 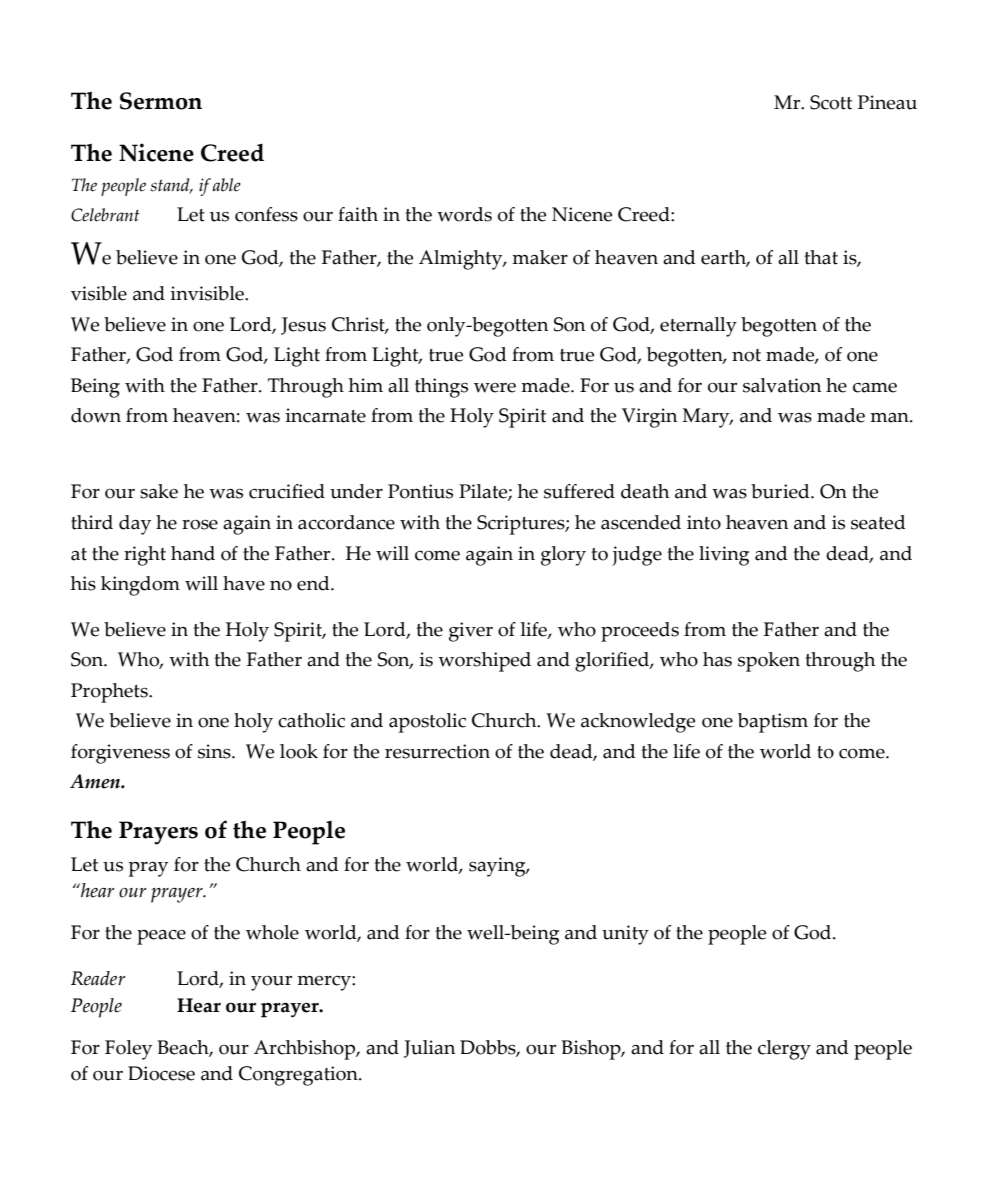 What do you see at coordinates (464, 214) in the image?
I see `words` at bounding box center [464, 214].
